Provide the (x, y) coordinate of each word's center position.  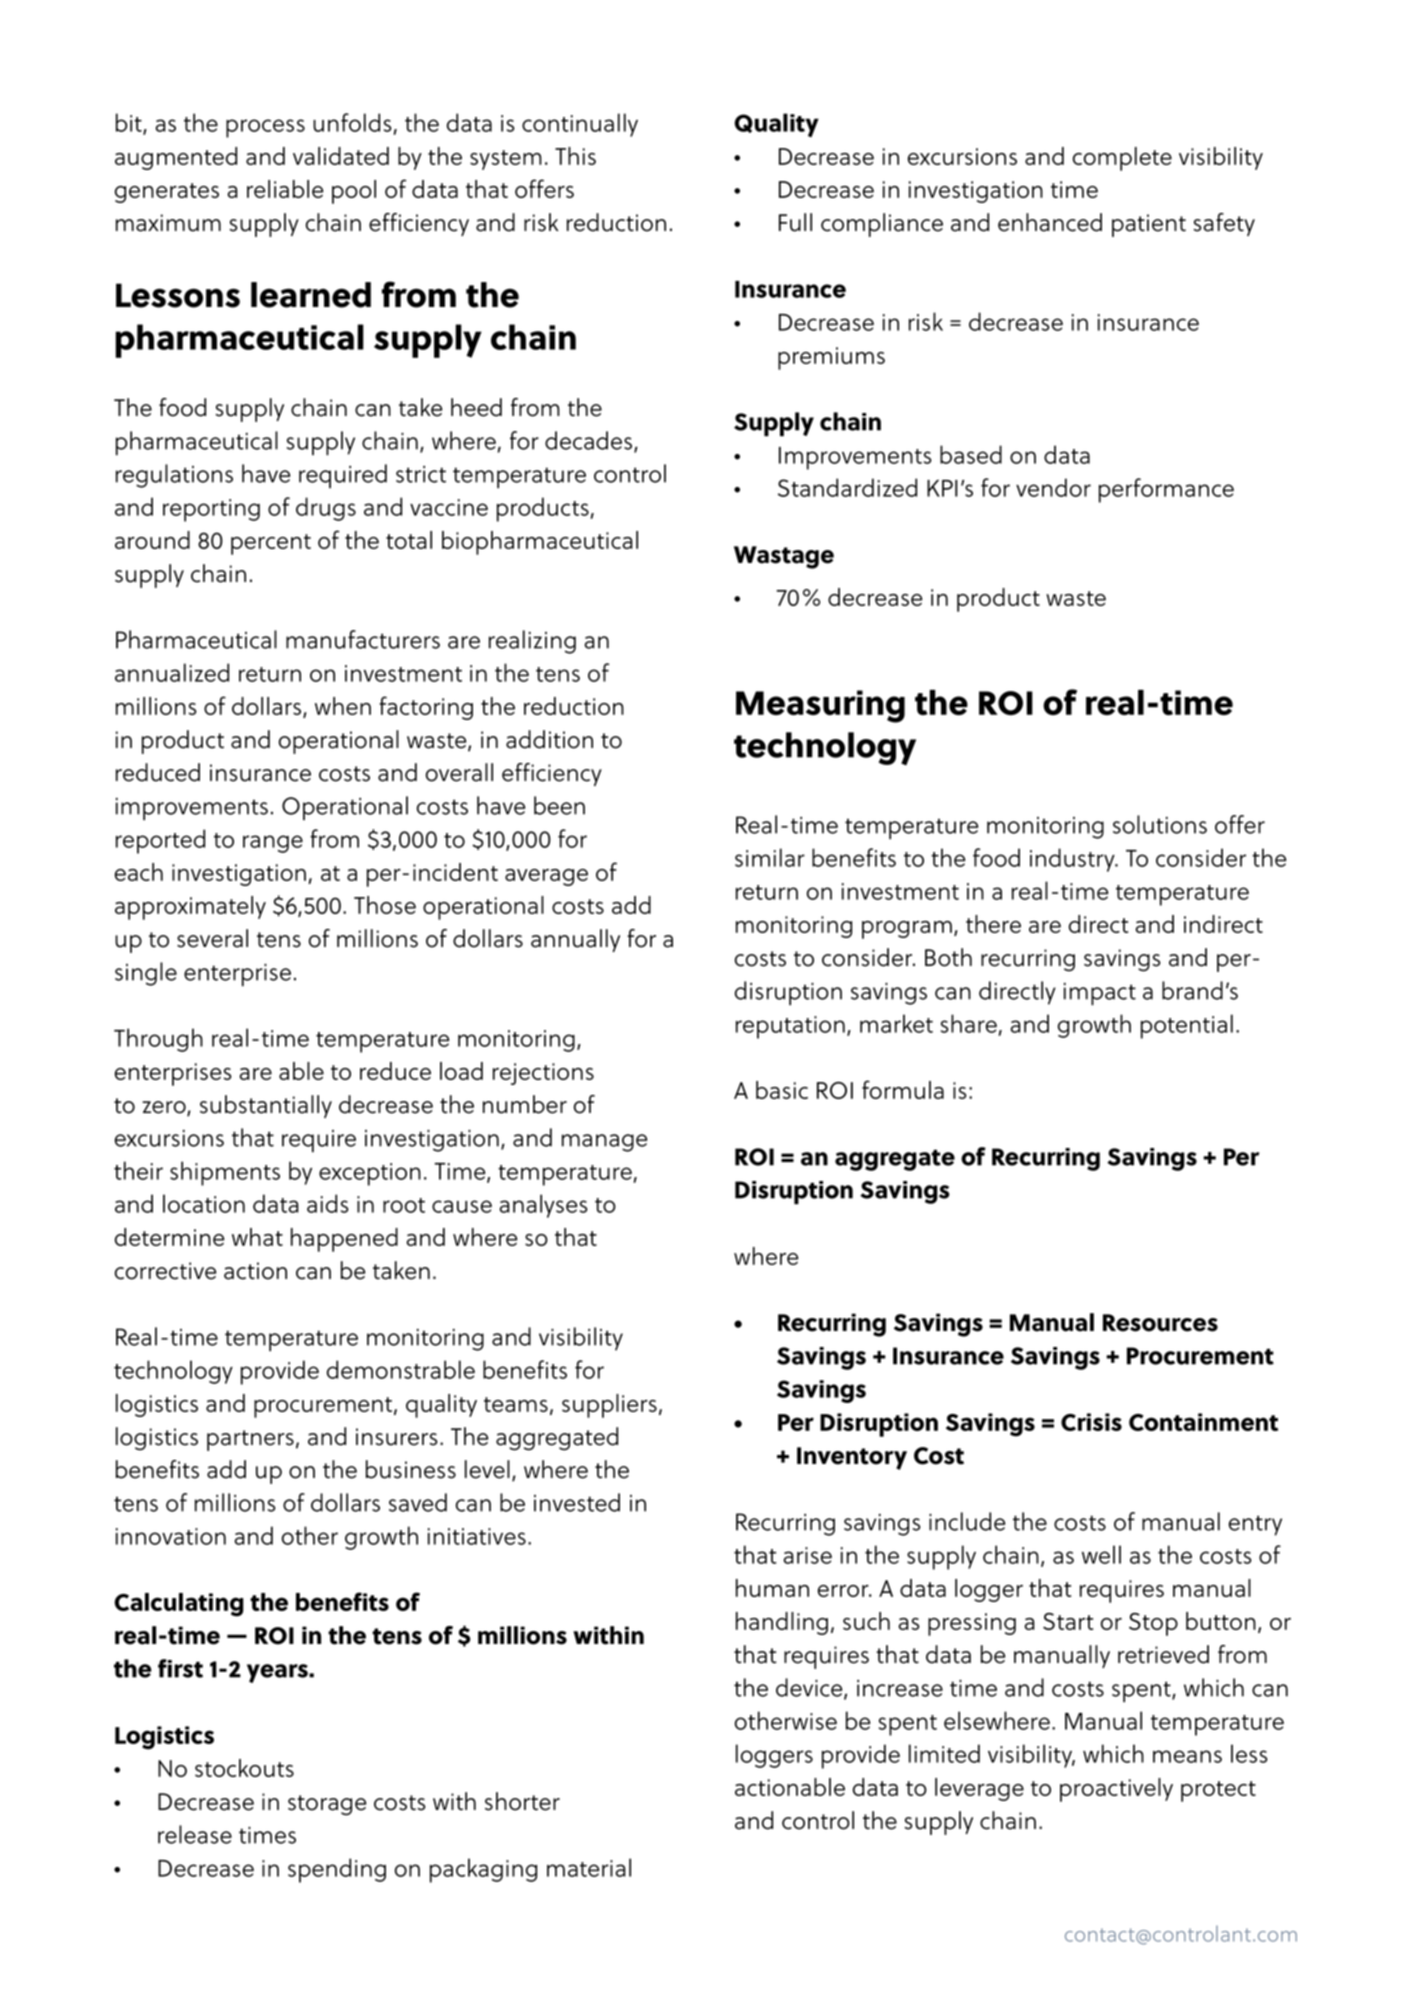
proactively (1116, 1790)
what (257, 1237)
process (265, 128)
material (589, 1867)
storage (327, 1805)
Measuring (820, 706)
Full (795, 222)
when (343, 706)
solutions (1160, 824)
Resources (1160, 1323)
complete (1122, 159)
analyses (544, 1206)
